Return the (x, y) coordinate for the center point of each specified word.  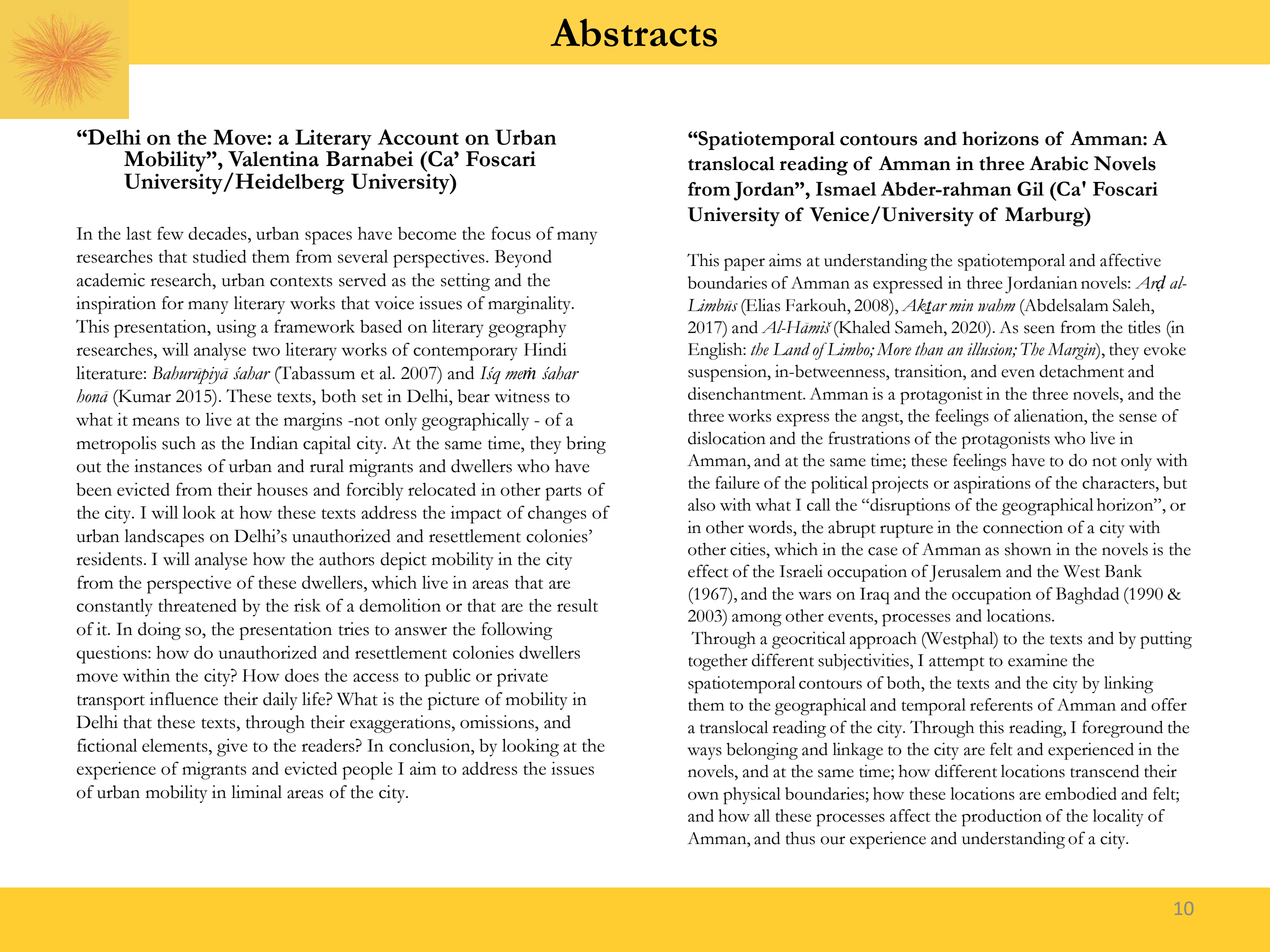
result (577, 605)
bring (586, 445)
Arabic (1058, 163)
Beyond (523, 259)
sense (1138, 418)
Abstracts (634, 32)
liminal (257, 792)
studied (219, 256)
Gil (1030, 188)
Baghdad (1087, 596)
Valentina (273, 159)
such (179, 443)
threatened (197, 605)
